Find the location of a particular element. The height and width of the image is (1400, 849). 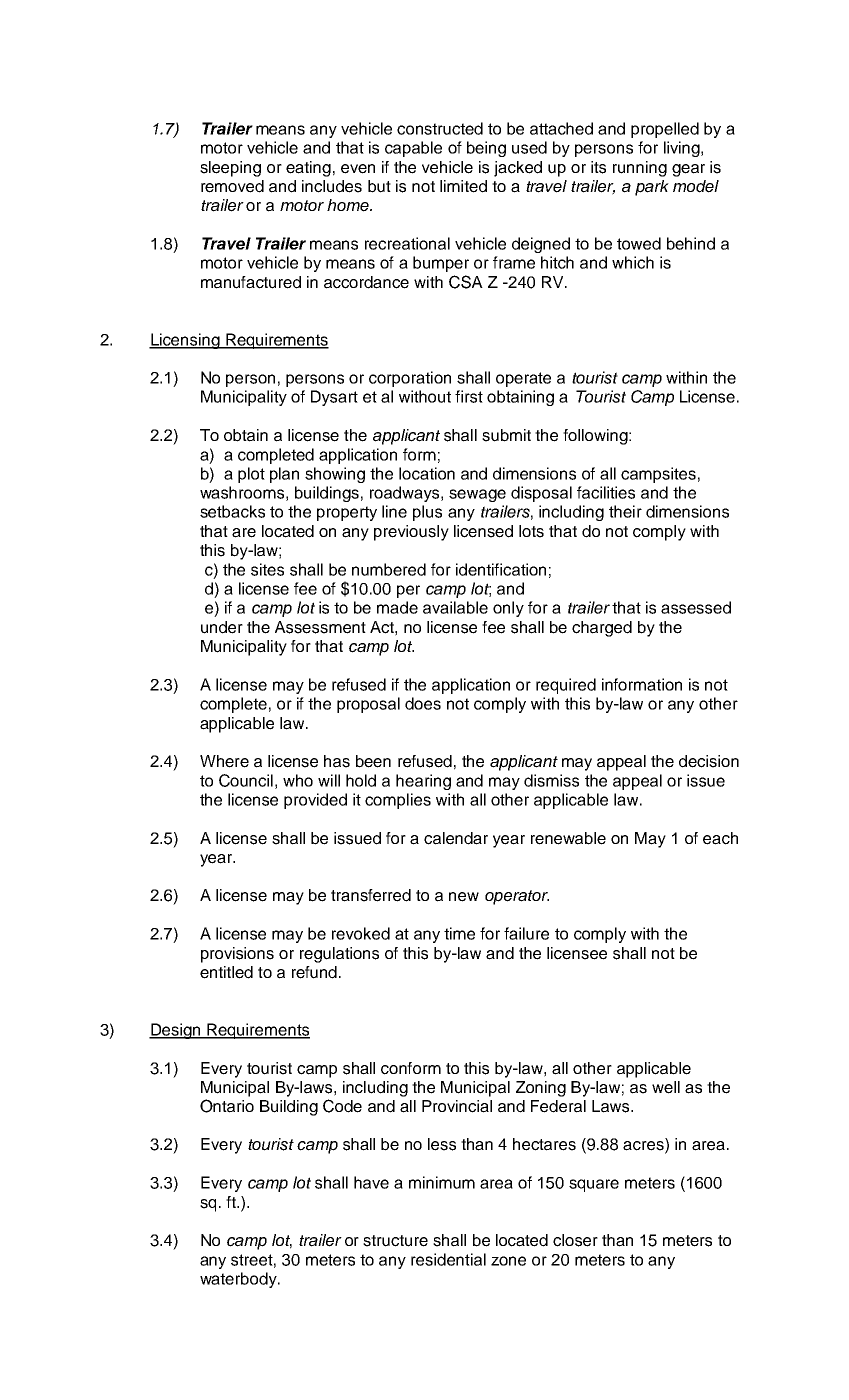

plot is located at coordinates (251, 475).
